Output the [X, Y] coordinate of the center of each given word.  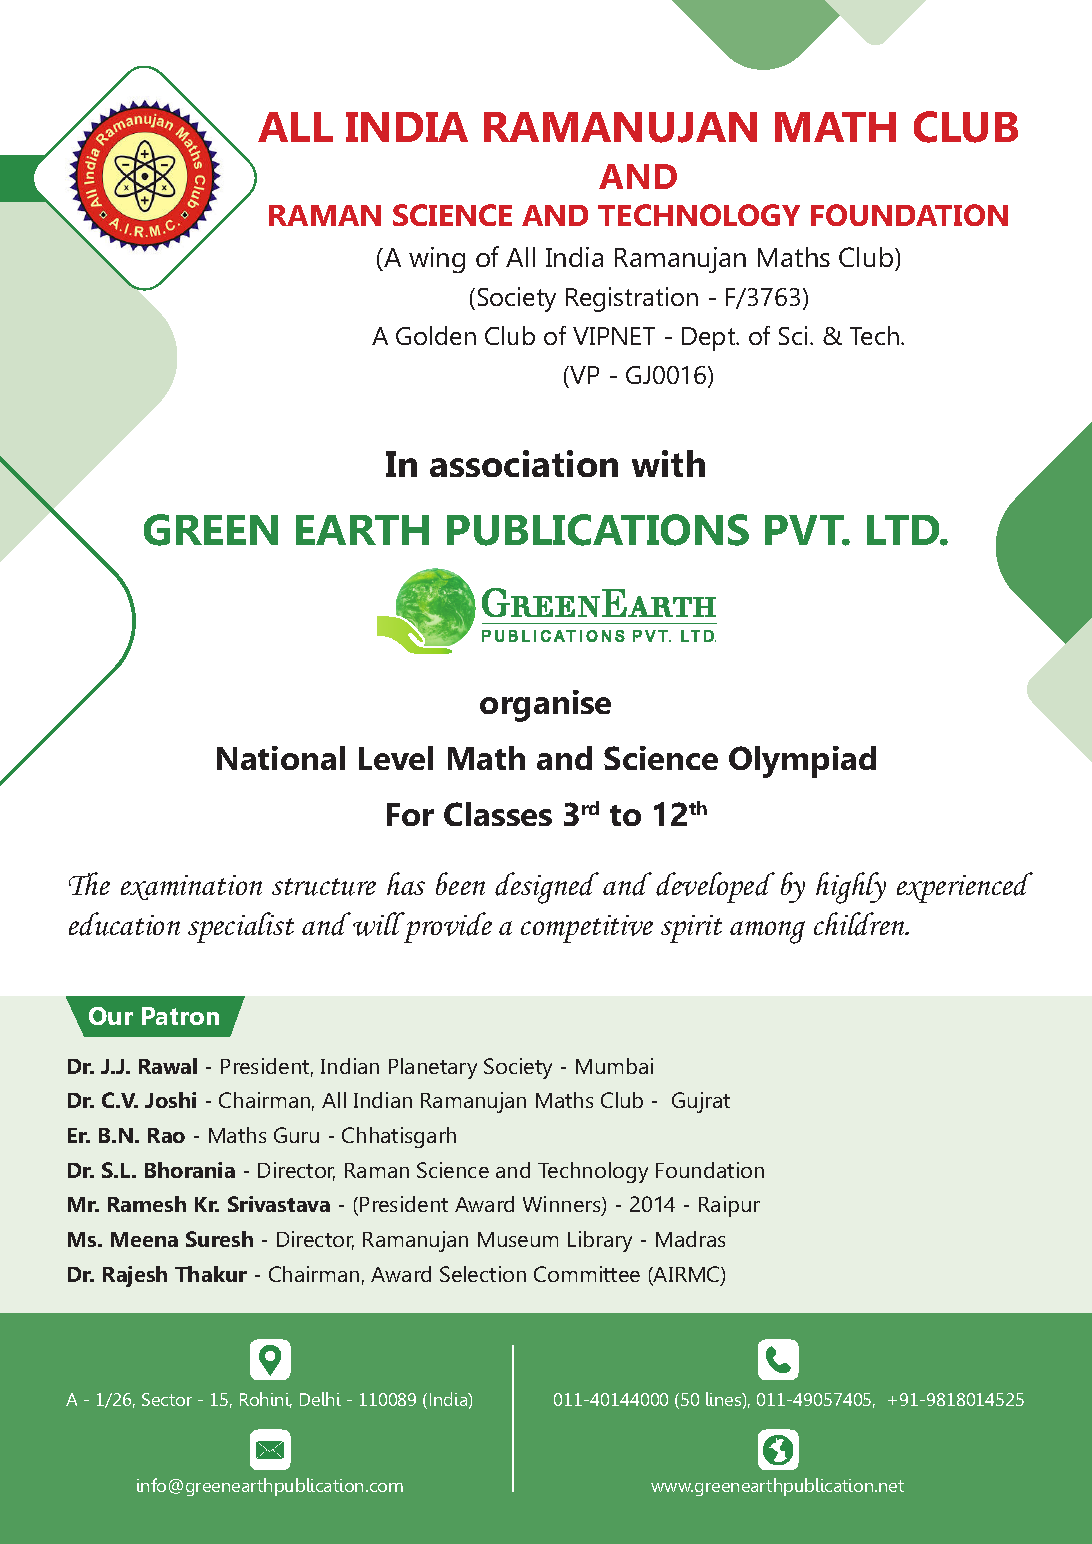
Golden [436, 335]
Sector [167, 1399]
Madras [690, 1239]
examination [191, 887]
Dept [710, 339]
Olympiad [802, 762]
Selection [483, 1274]
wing [437, 260]
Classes [498, 814]
